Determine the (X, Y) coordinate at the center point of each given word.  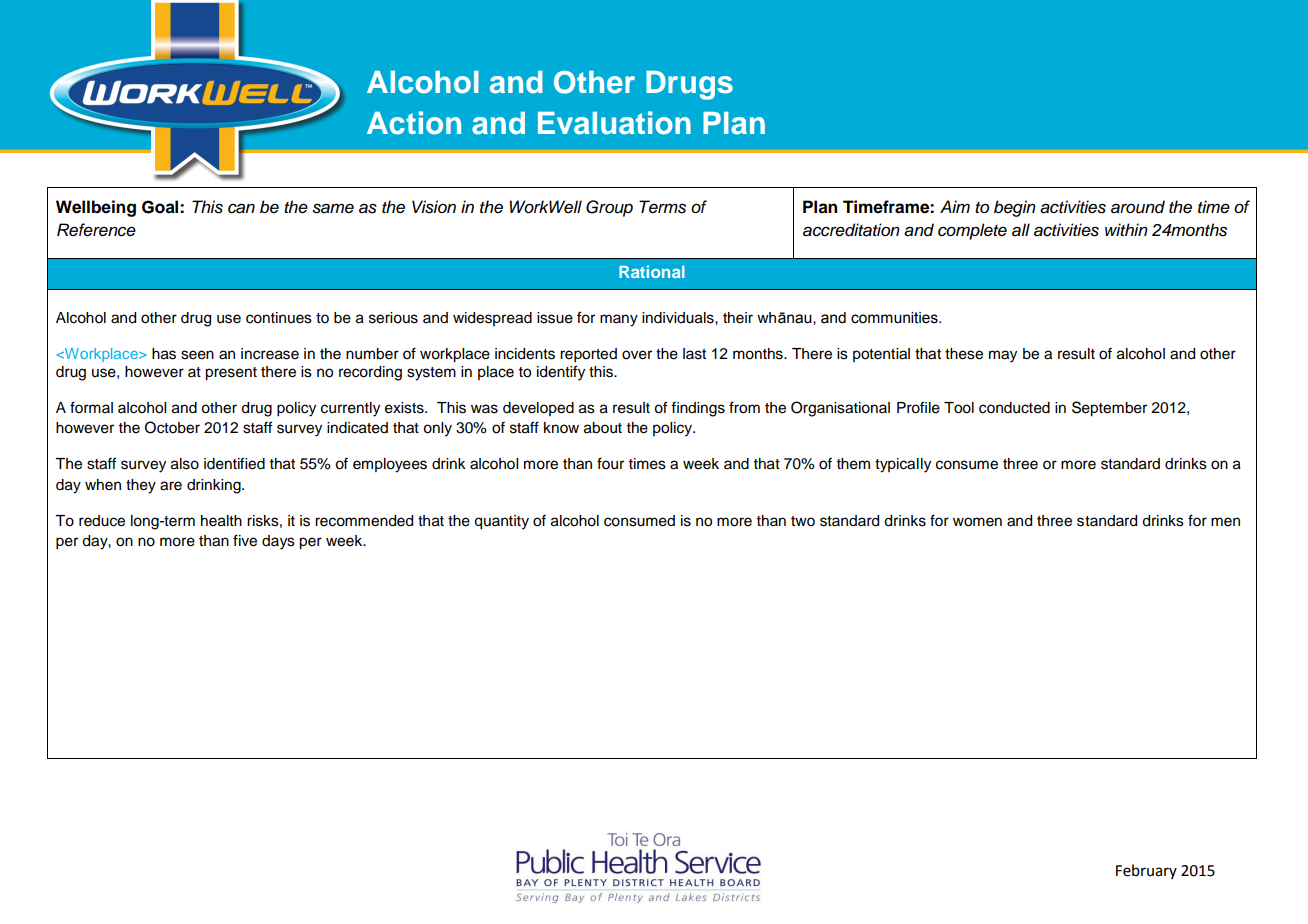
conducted (1014, 408)
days (278, 542)
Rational (652, 271)
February (1146, 871)
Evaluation (614, 123)
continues (279, 318)
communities (895, 318)
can (241, 208)
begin (1015, 208)
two (803, 521)
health (221, 521)
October (172, 427)
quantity (501, 522)
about (603, 428)
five (245, 540)
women (977, 522)
